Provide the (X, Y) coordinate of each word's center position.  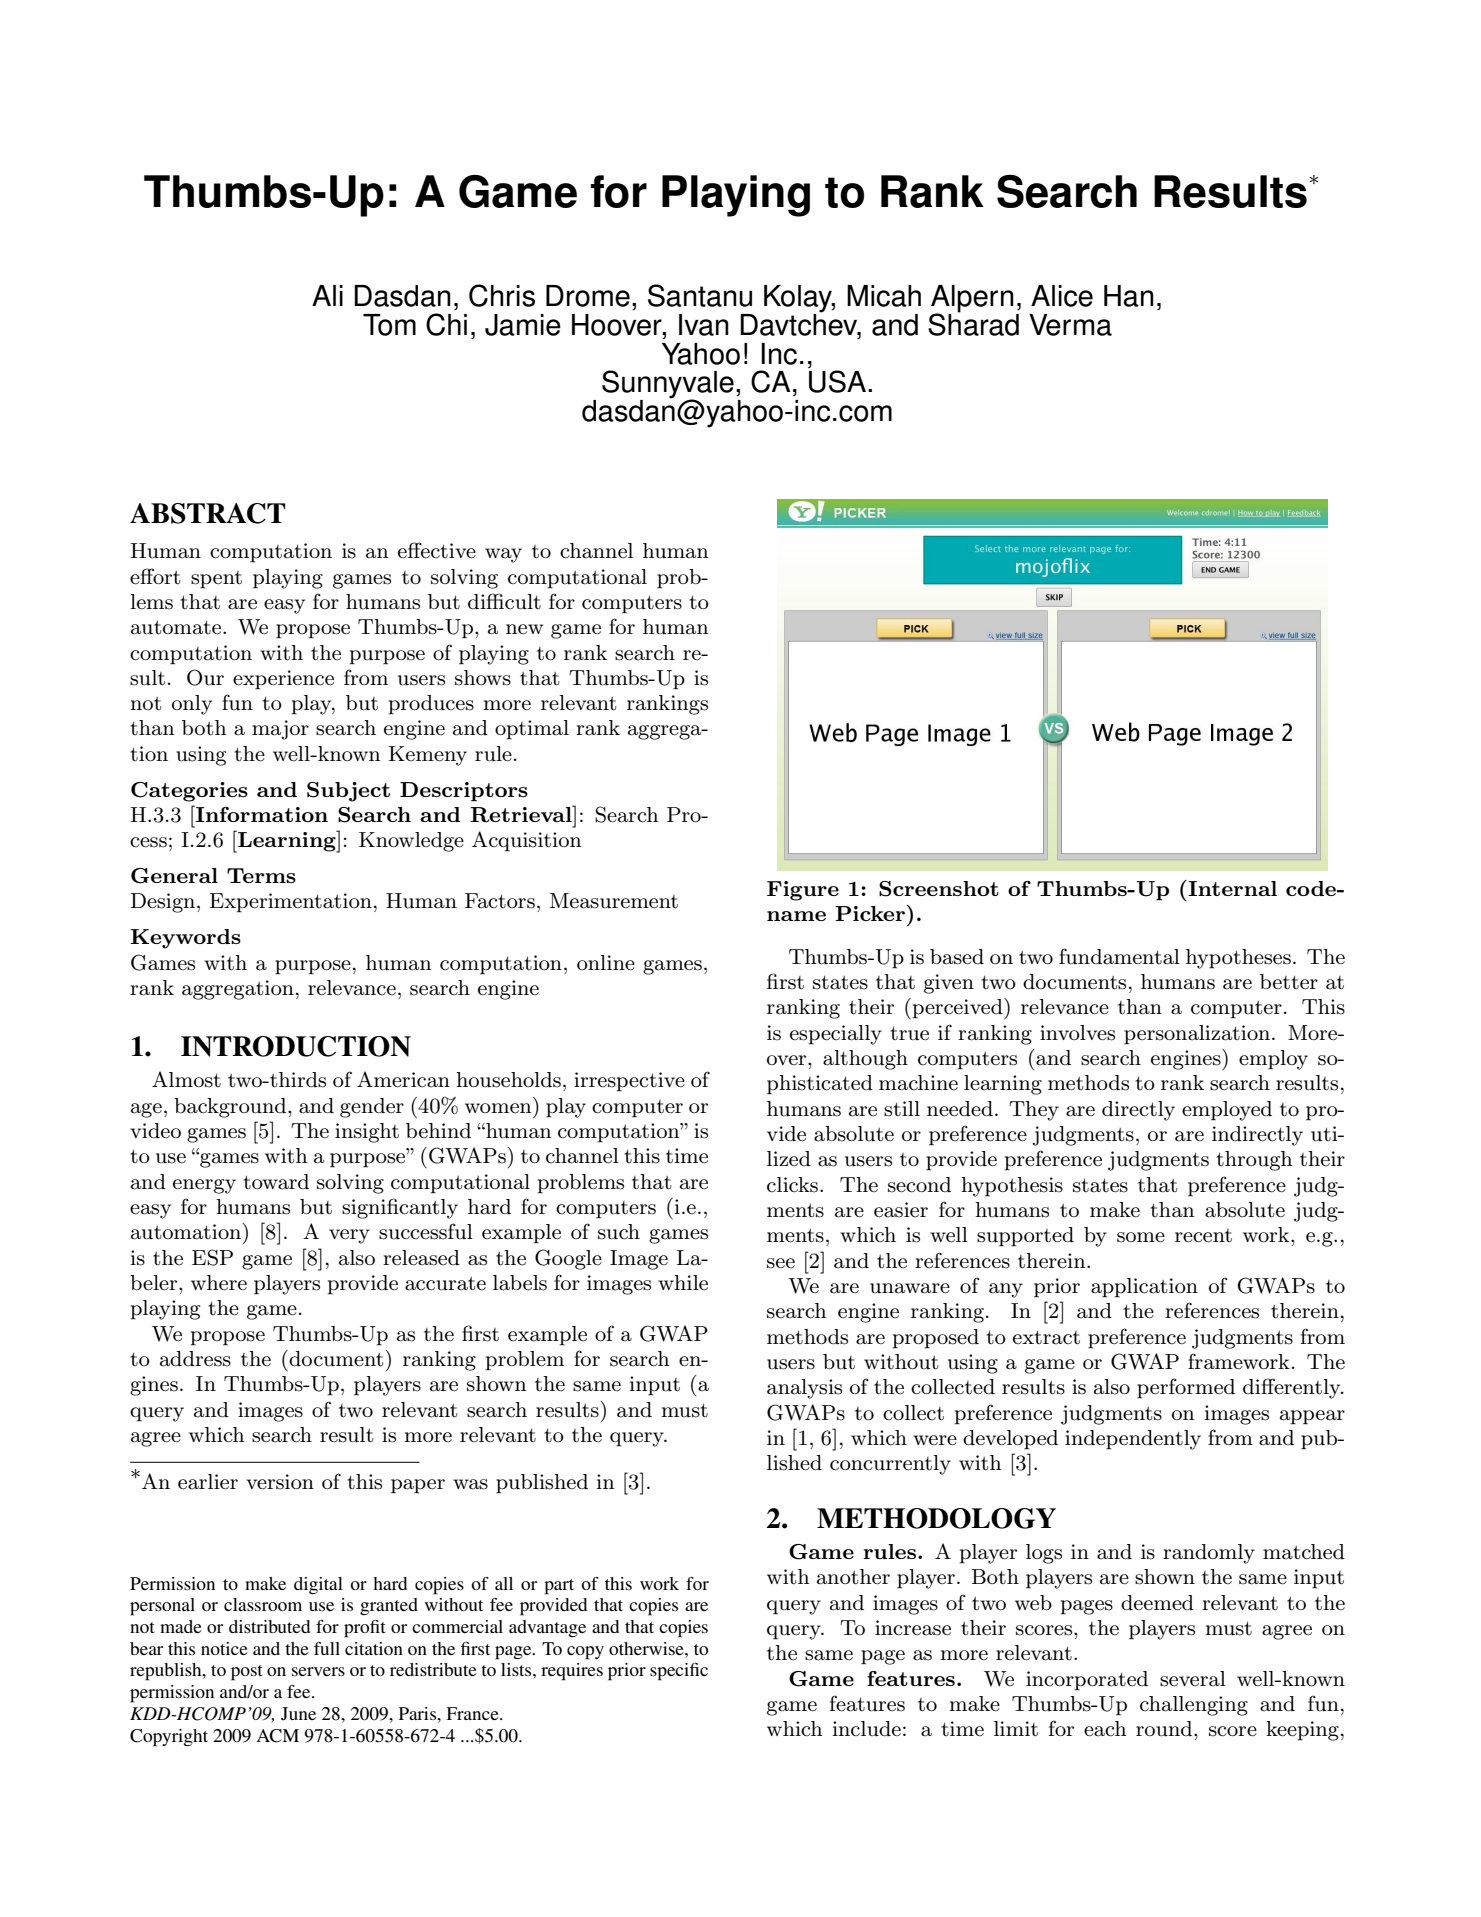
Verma (1070, 325)
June (298, 1714)
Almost (186, 1079)
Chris (502, 295)
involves (1077, 1033)
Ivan (704, 325)
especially (836, 1035)
